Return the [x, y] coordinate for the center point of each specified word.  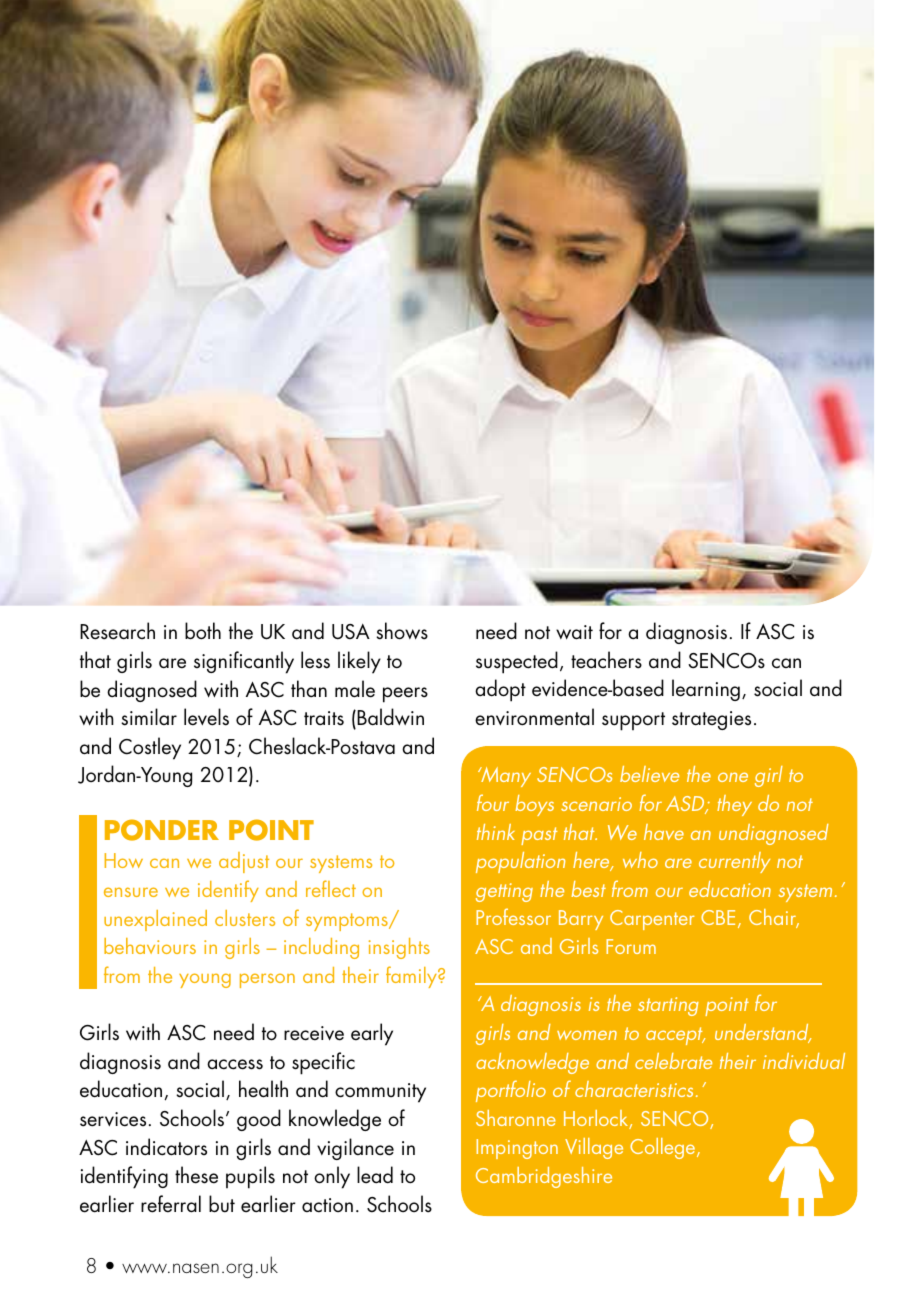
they [734, 805]
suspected [517, 662]
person [267, 980]
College [664, 1148]
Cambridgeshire [544, 1177]
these [196, 1175]
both [203, 631]
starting [668, 1006]
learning [706, 690]
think [496, 832]
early [372, 1034]
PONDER [162, 830]
